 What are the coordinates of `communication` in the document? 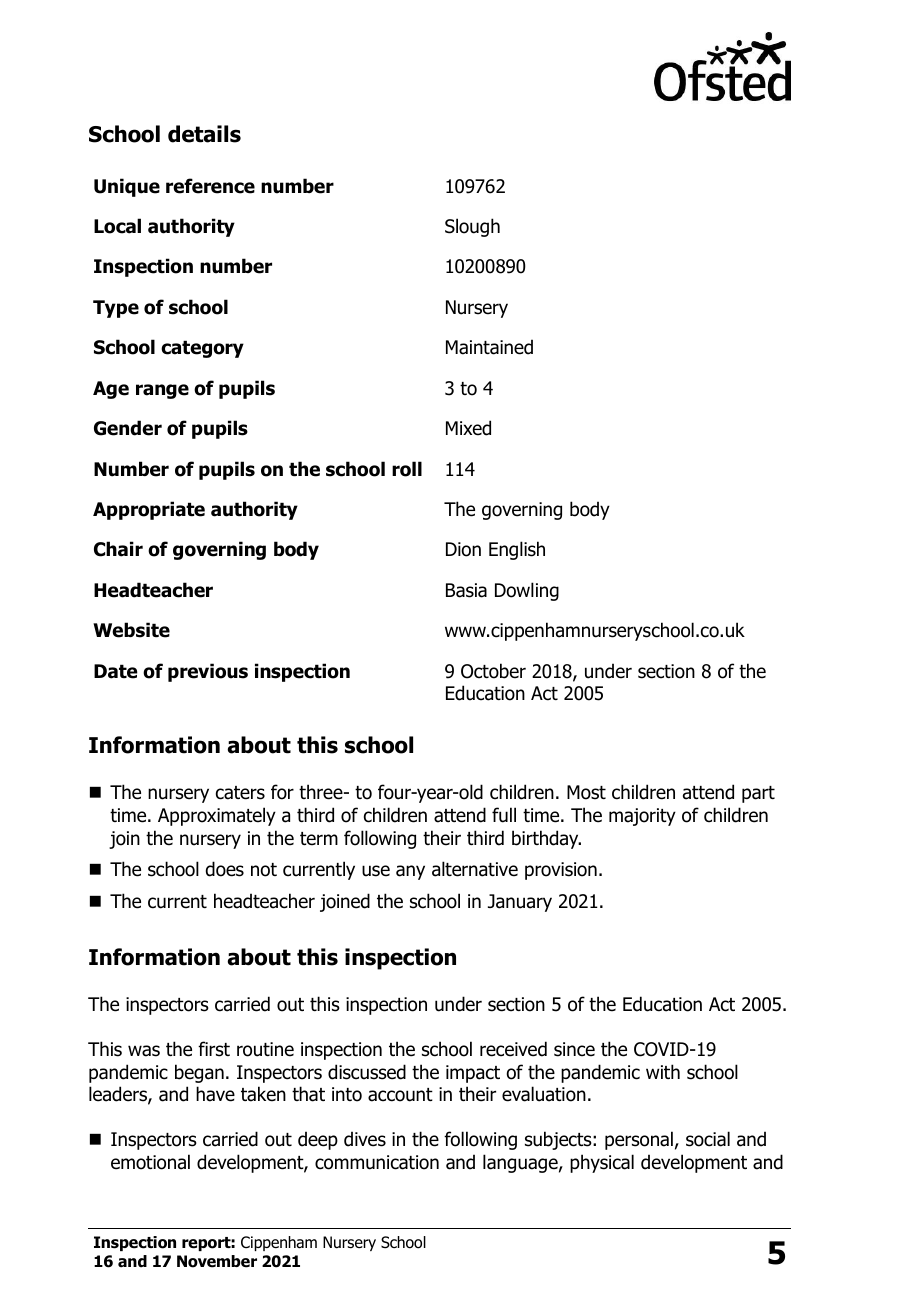 It's located at (377, 1162).
